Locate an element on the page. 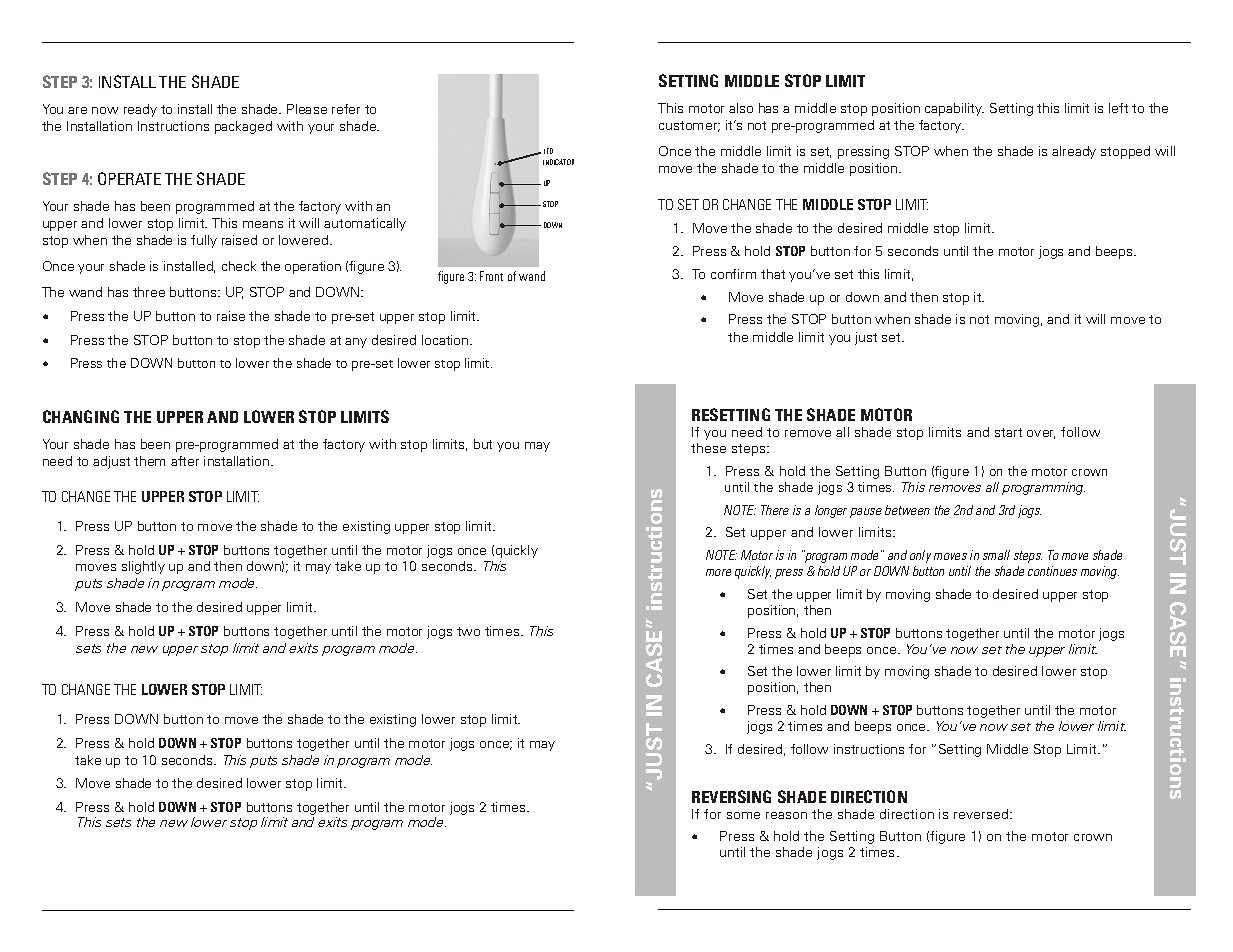 The width and height of the image is (1233, 952). customer is located at coordinates (689, 126).
